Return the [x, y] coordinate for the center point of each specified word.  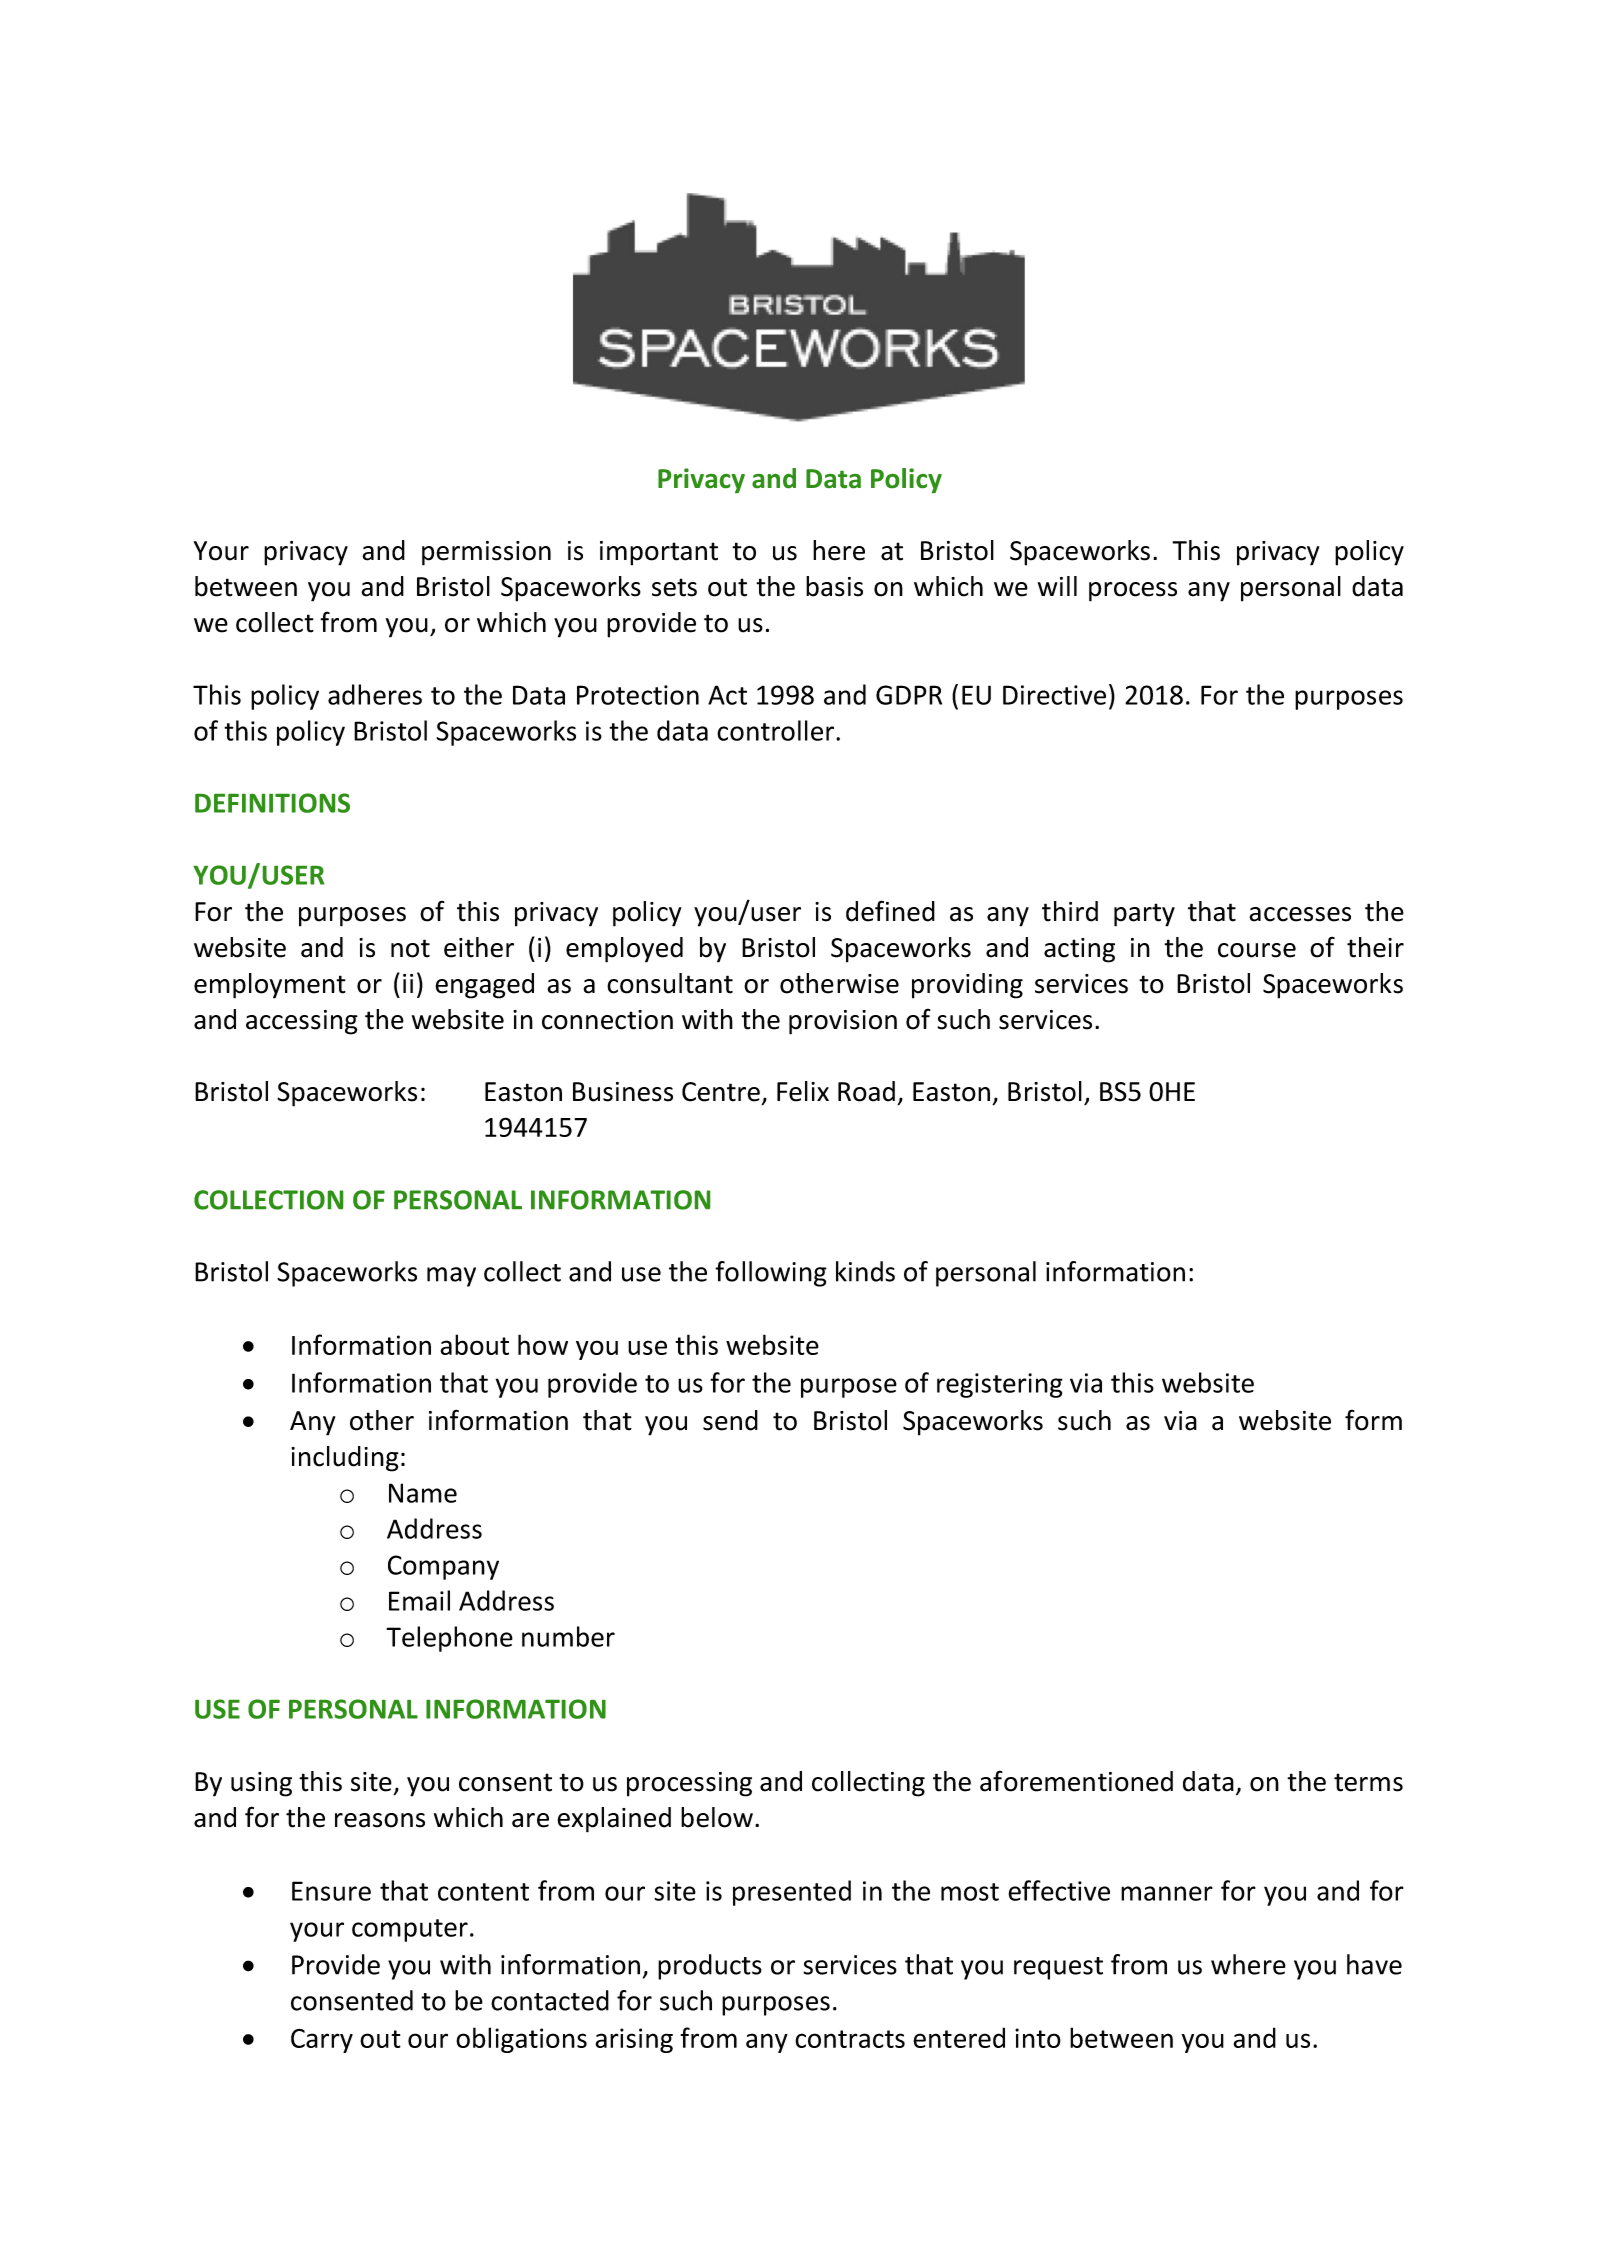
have [1374, 1964]
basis [834, 586]
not [410, 948]
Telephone [449, 1639]
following [771, 1274]
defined [890, 911]
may [451, 1277]
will [1057, 586]
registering [1000, 1385]
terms [1368, 1782]
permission [486, 553]
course [1257, 950]
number [568, 1636]
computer [410, 1930]
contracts [850, 2039]
